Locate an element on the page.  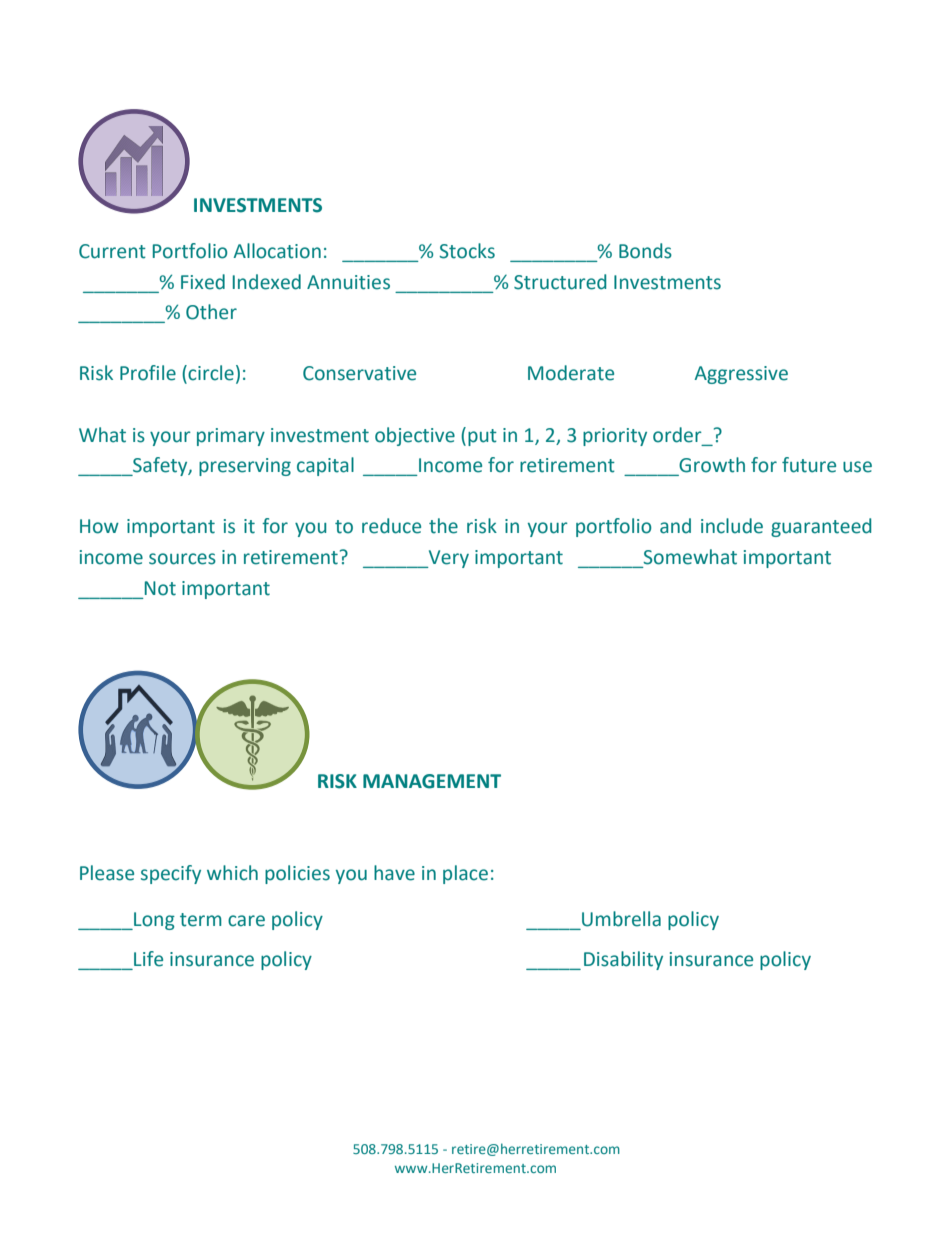
put is located at coordinates (482, 437).
